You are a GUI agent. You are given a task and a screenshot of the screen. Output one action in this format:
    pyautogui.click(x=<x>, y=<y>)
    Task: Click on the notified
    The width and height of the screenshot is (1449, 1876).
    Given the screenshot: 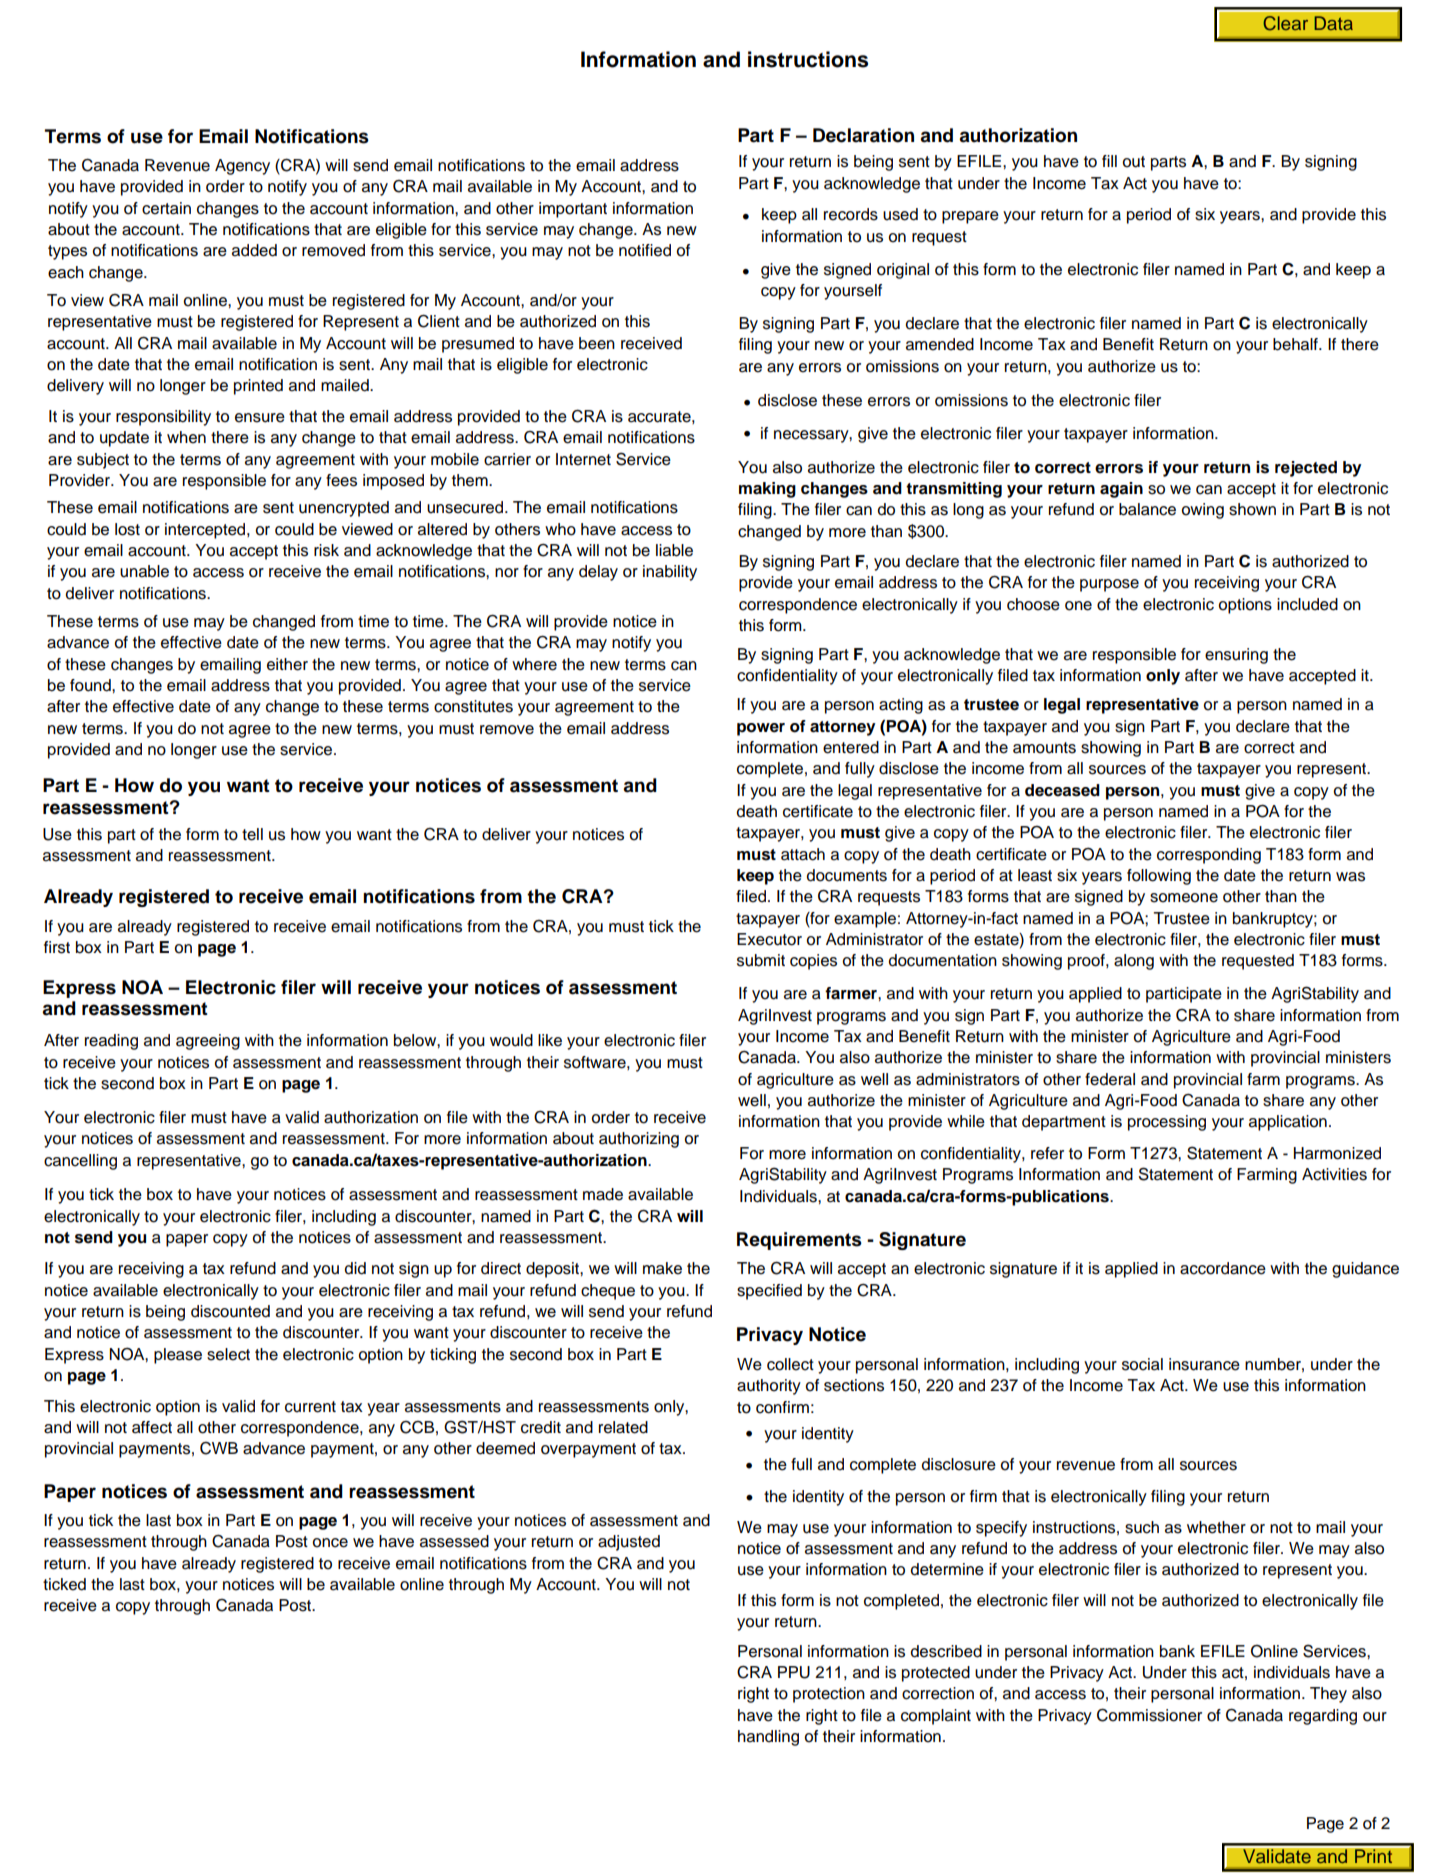 What is the action you would take?
    pyautogui.click(x=645, y=250)
